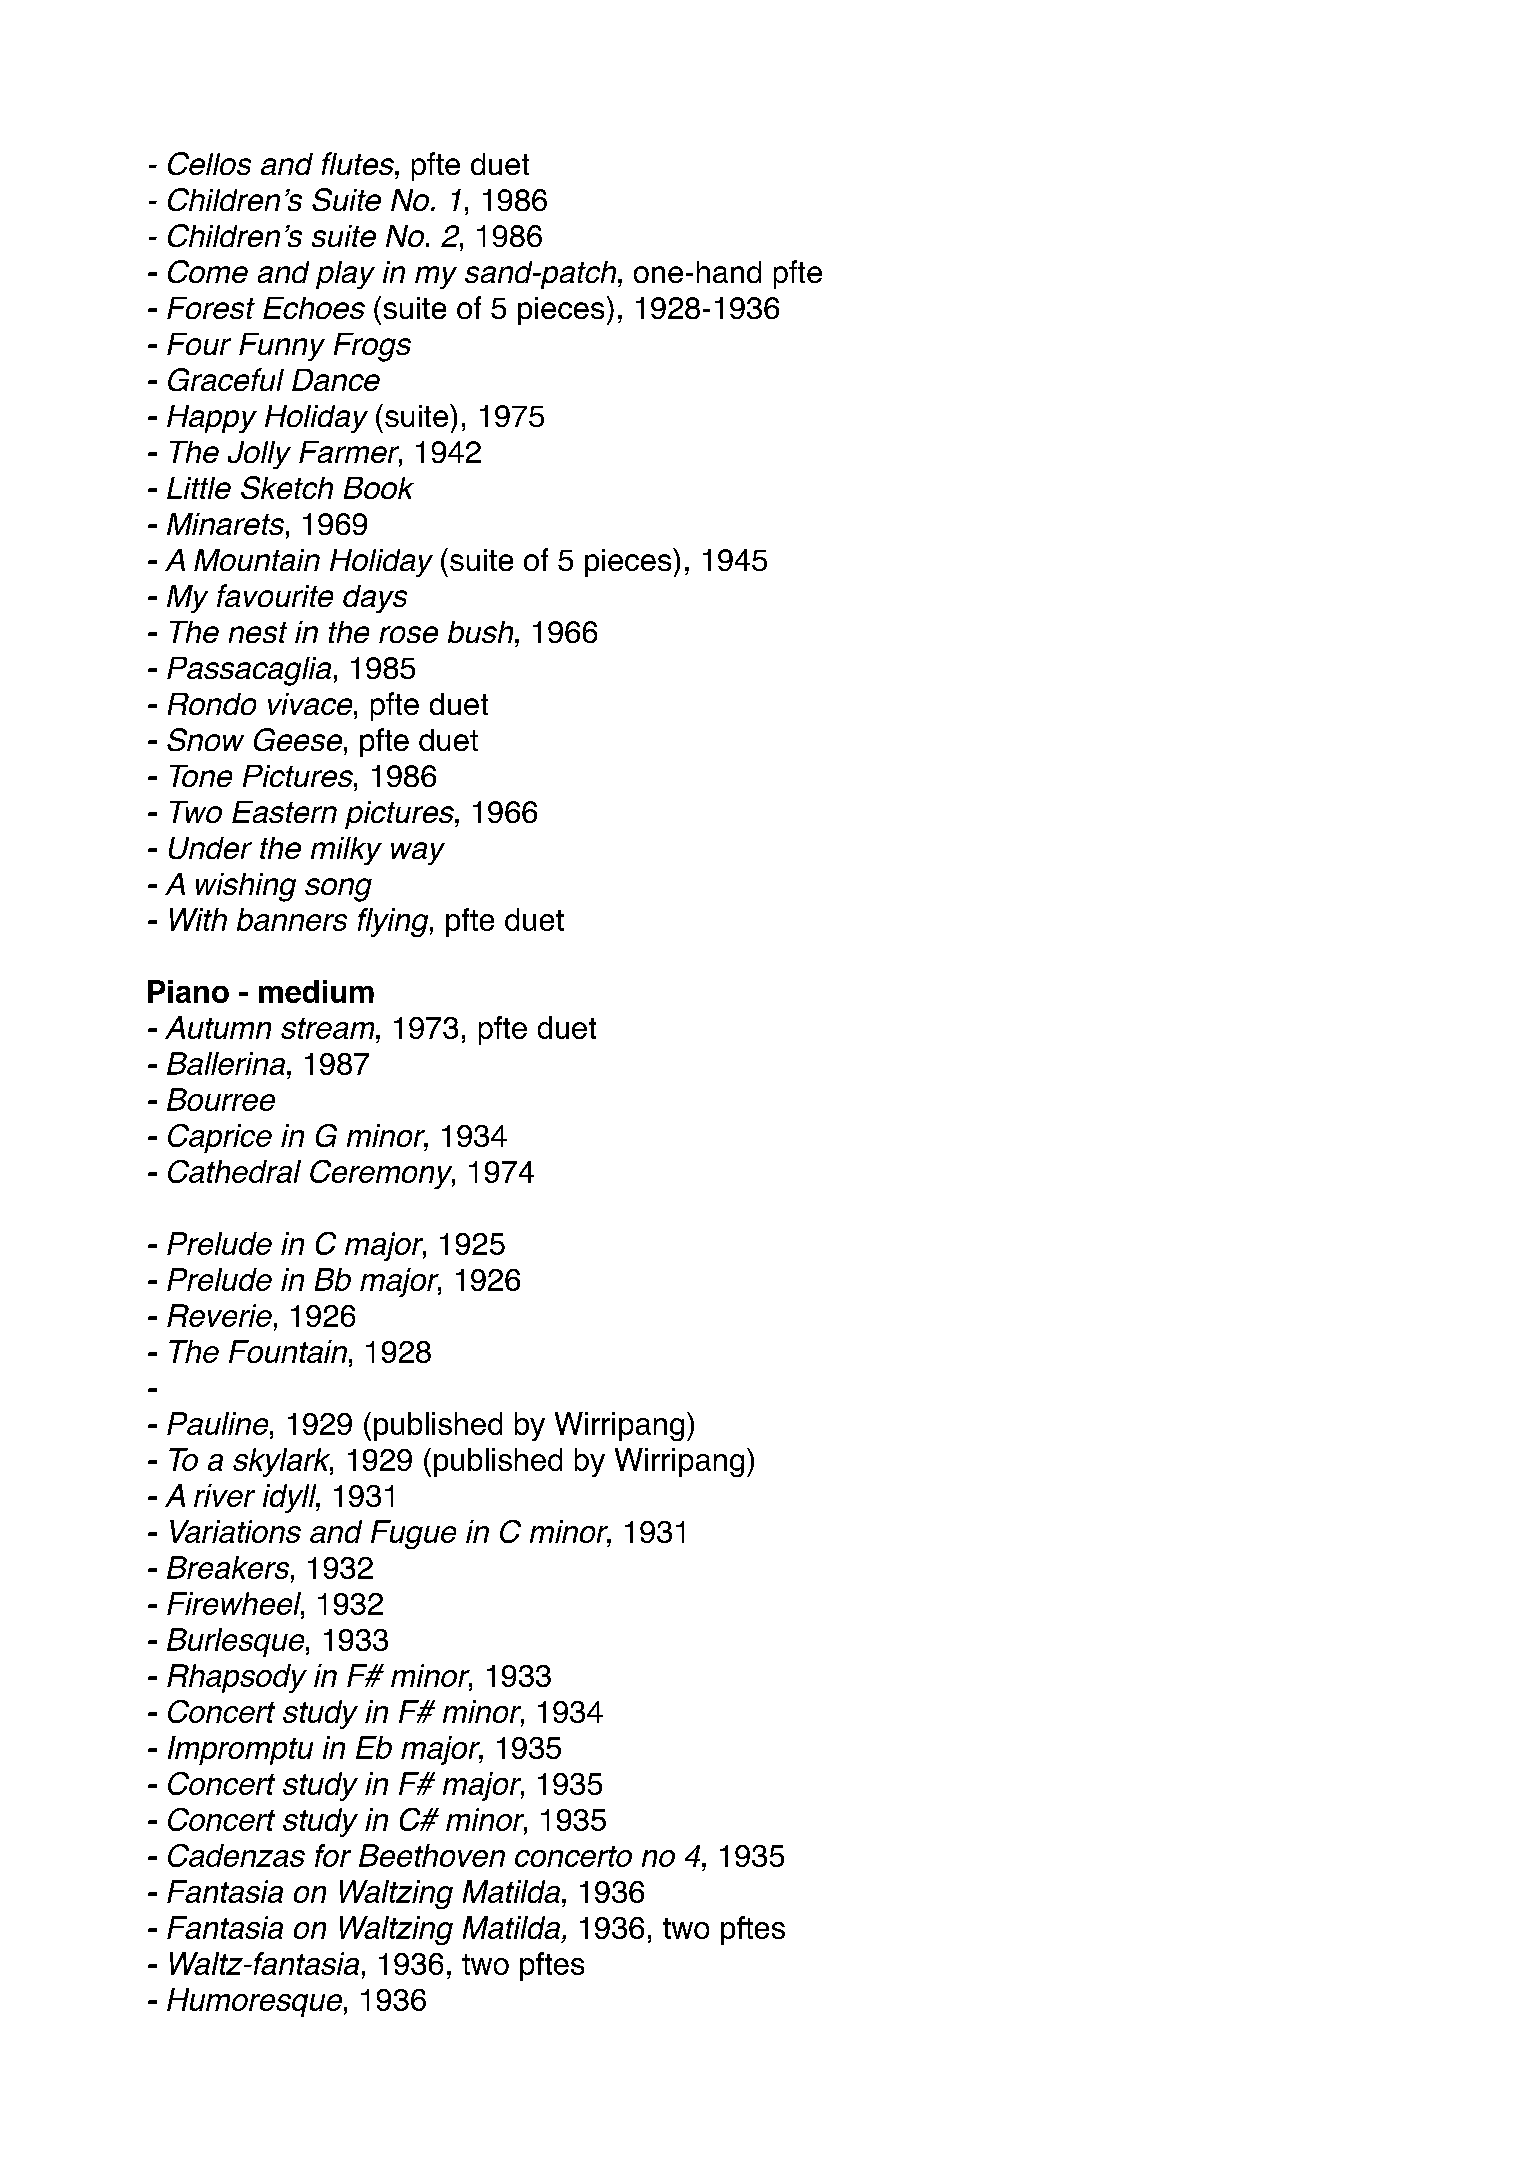 The width and height of the page is (1530, 2165). What do you see at coordinates (346, 851) in the page?
I see `milky` at bounding box center [346, 851].
